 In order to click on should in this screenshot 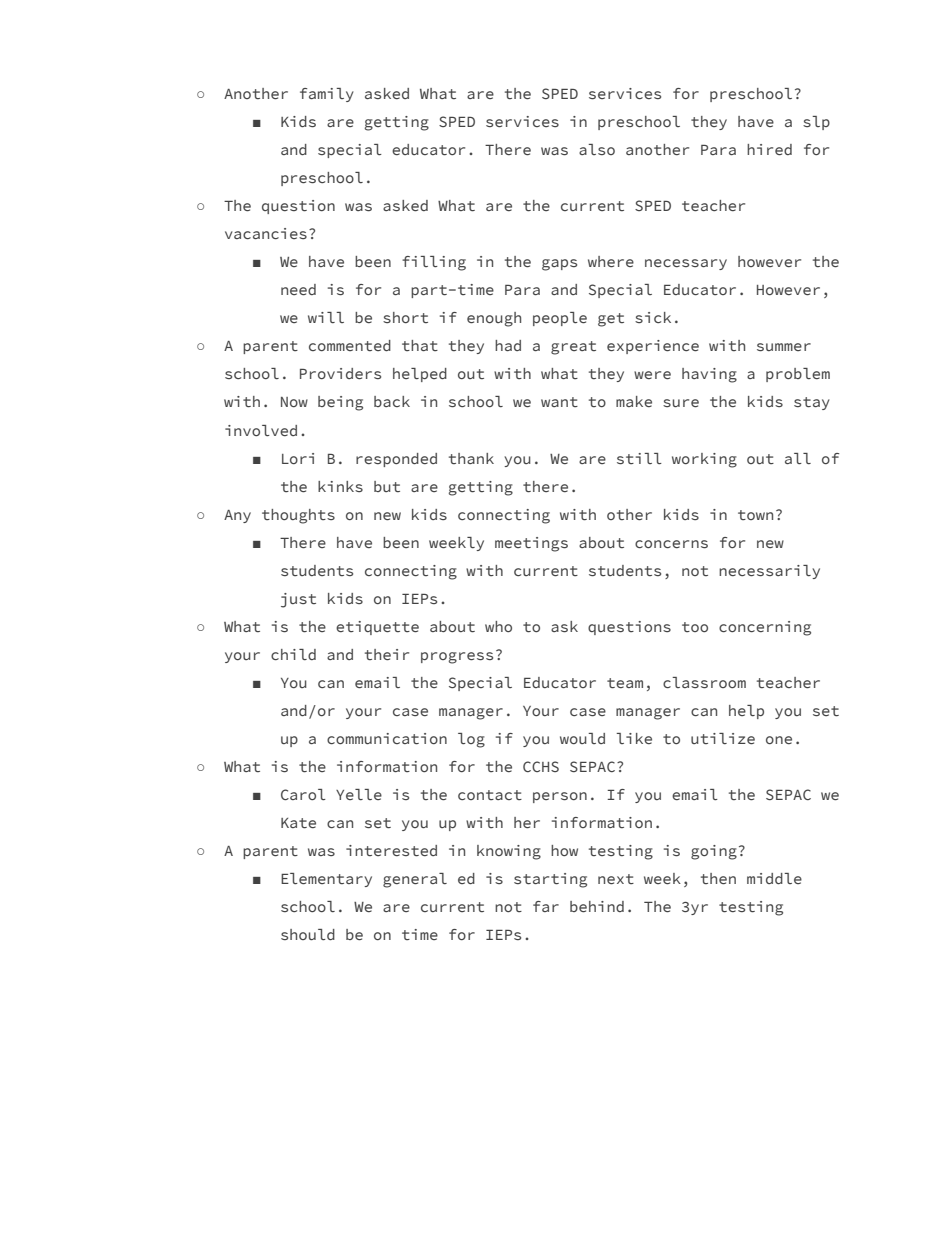, I will do `click(308, 934)`.
